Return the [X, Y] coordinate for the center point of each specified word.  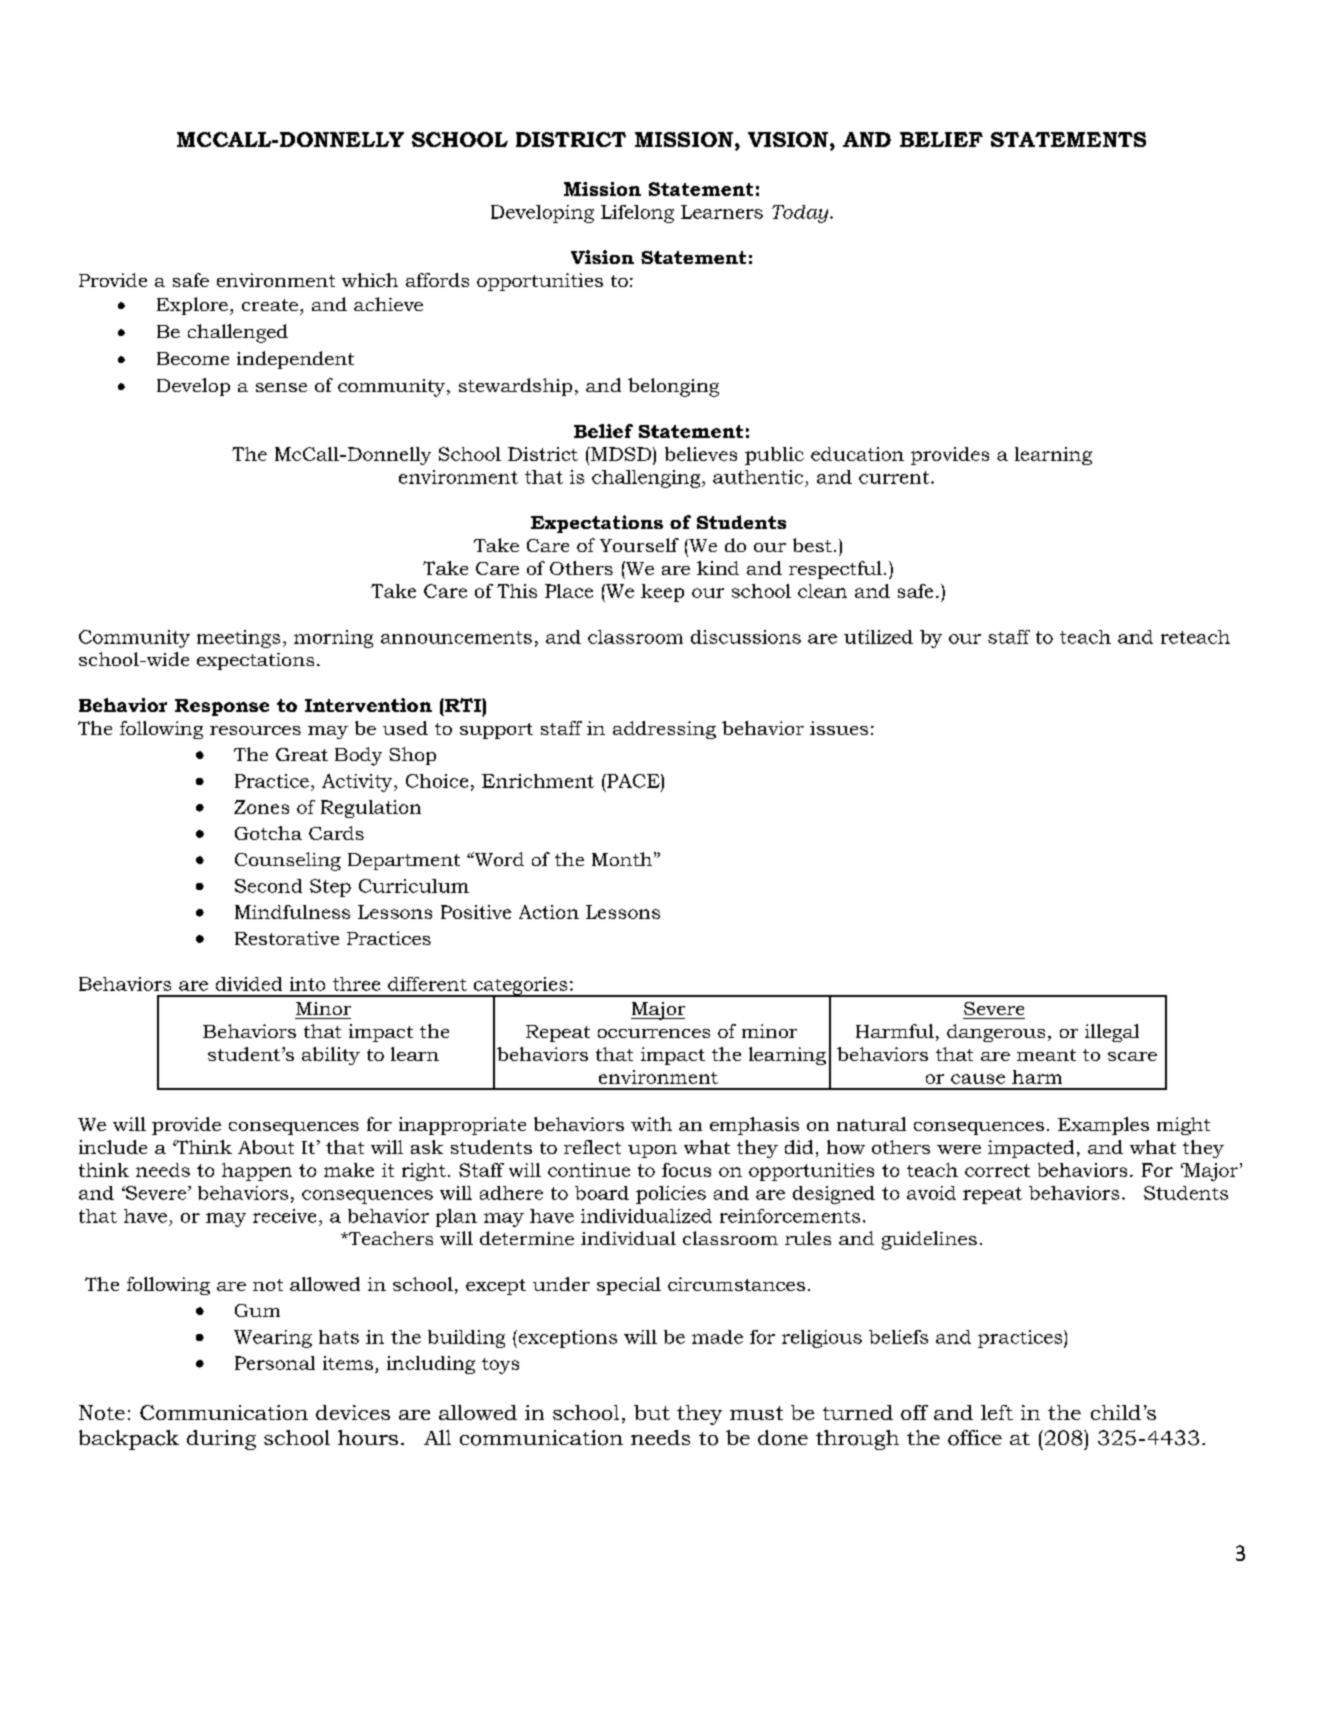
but [652, 1412]
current [894, 477]
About [266, 1147]
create [270, 305]
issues [839, 728]
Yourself [639, 545]
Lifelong [637, 214]
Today [801, 214]
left [997, 1412]
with [651, 1124]
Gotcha [268, 833]
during [221, 1440]
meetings [238, 639]
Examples [1103, 1126]
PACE [633, 781]
